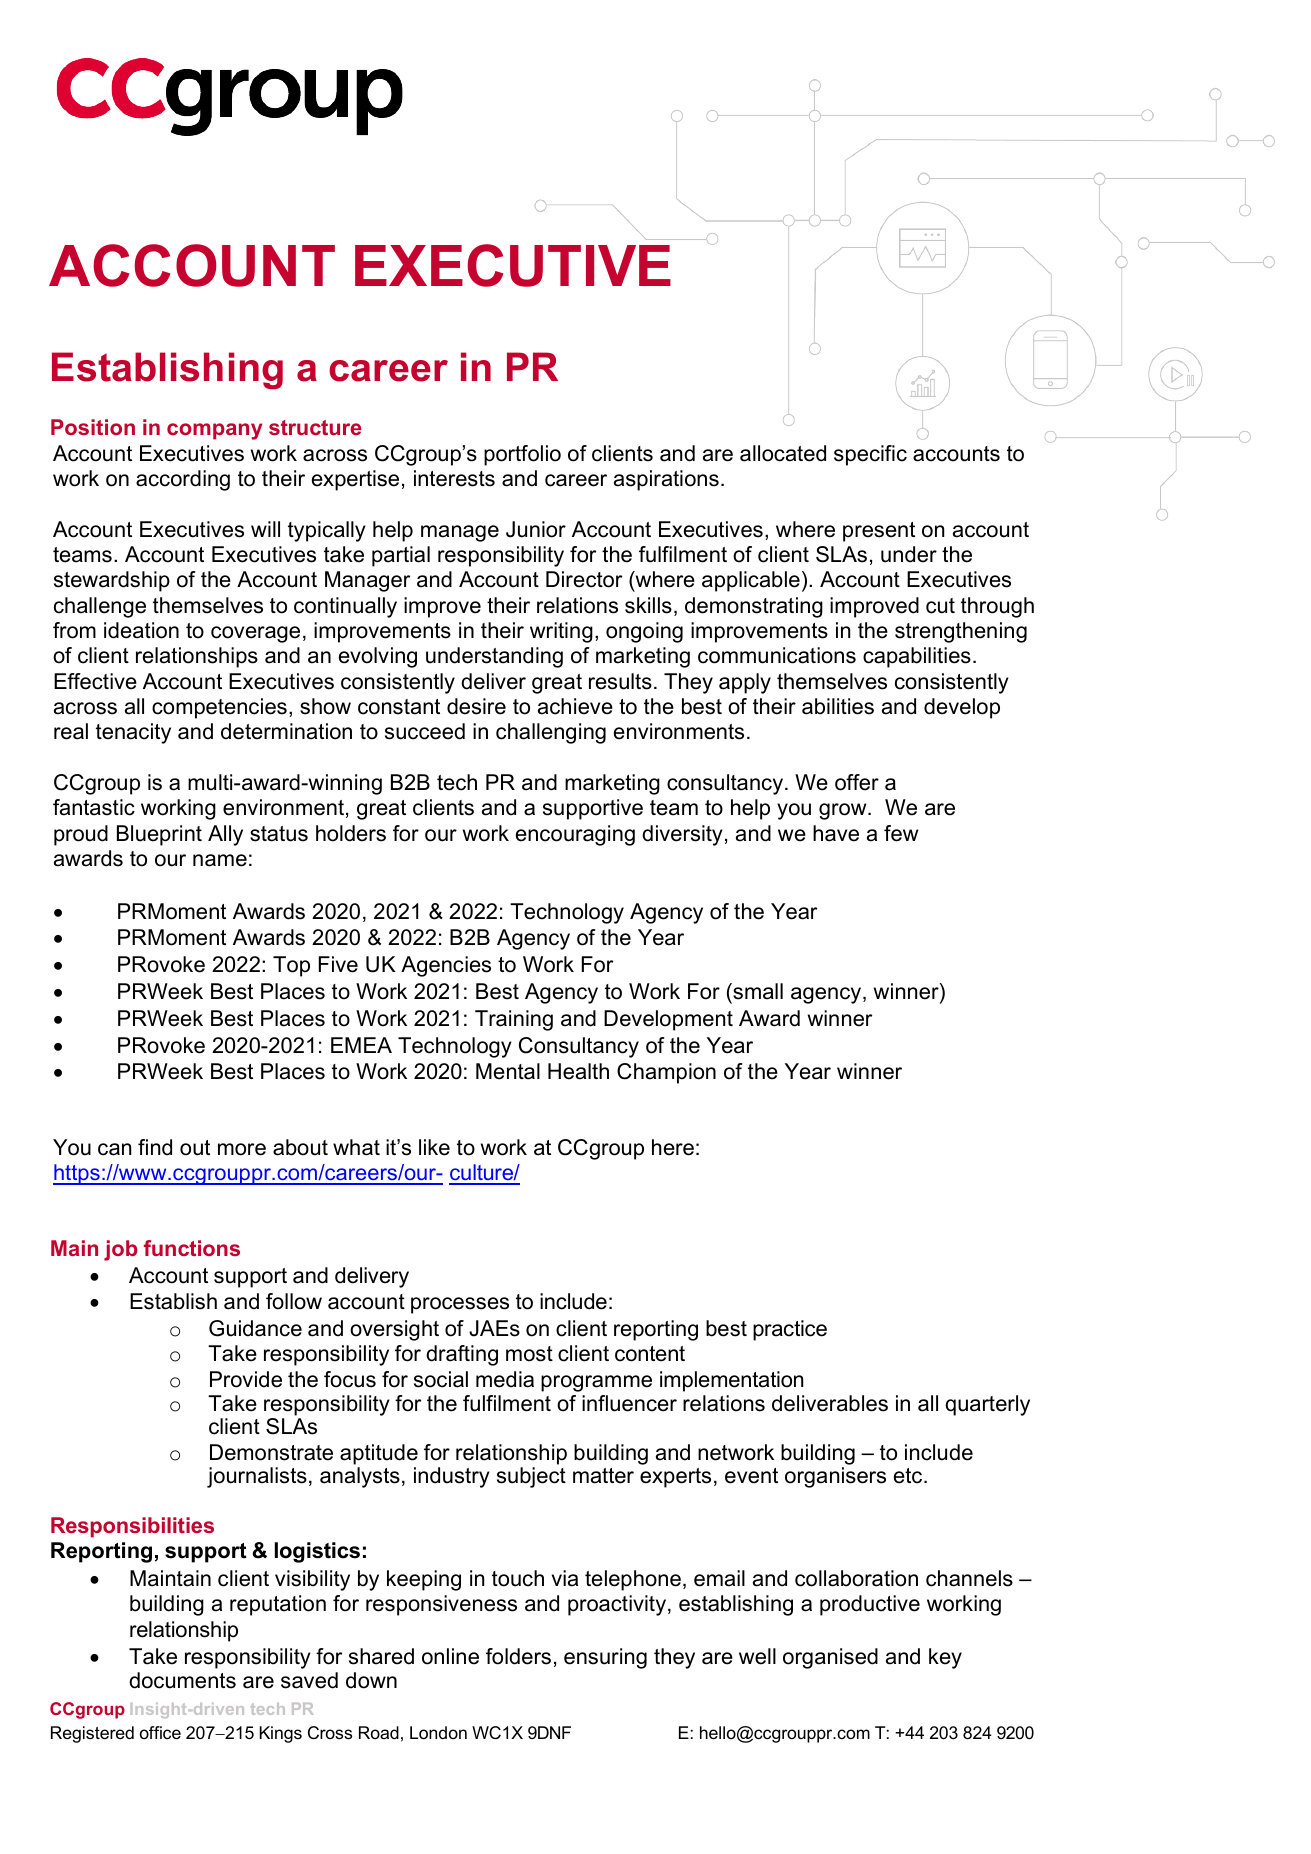  Describe the element at coordinates (182, 1680) in the document. I see `documents` at that location.
